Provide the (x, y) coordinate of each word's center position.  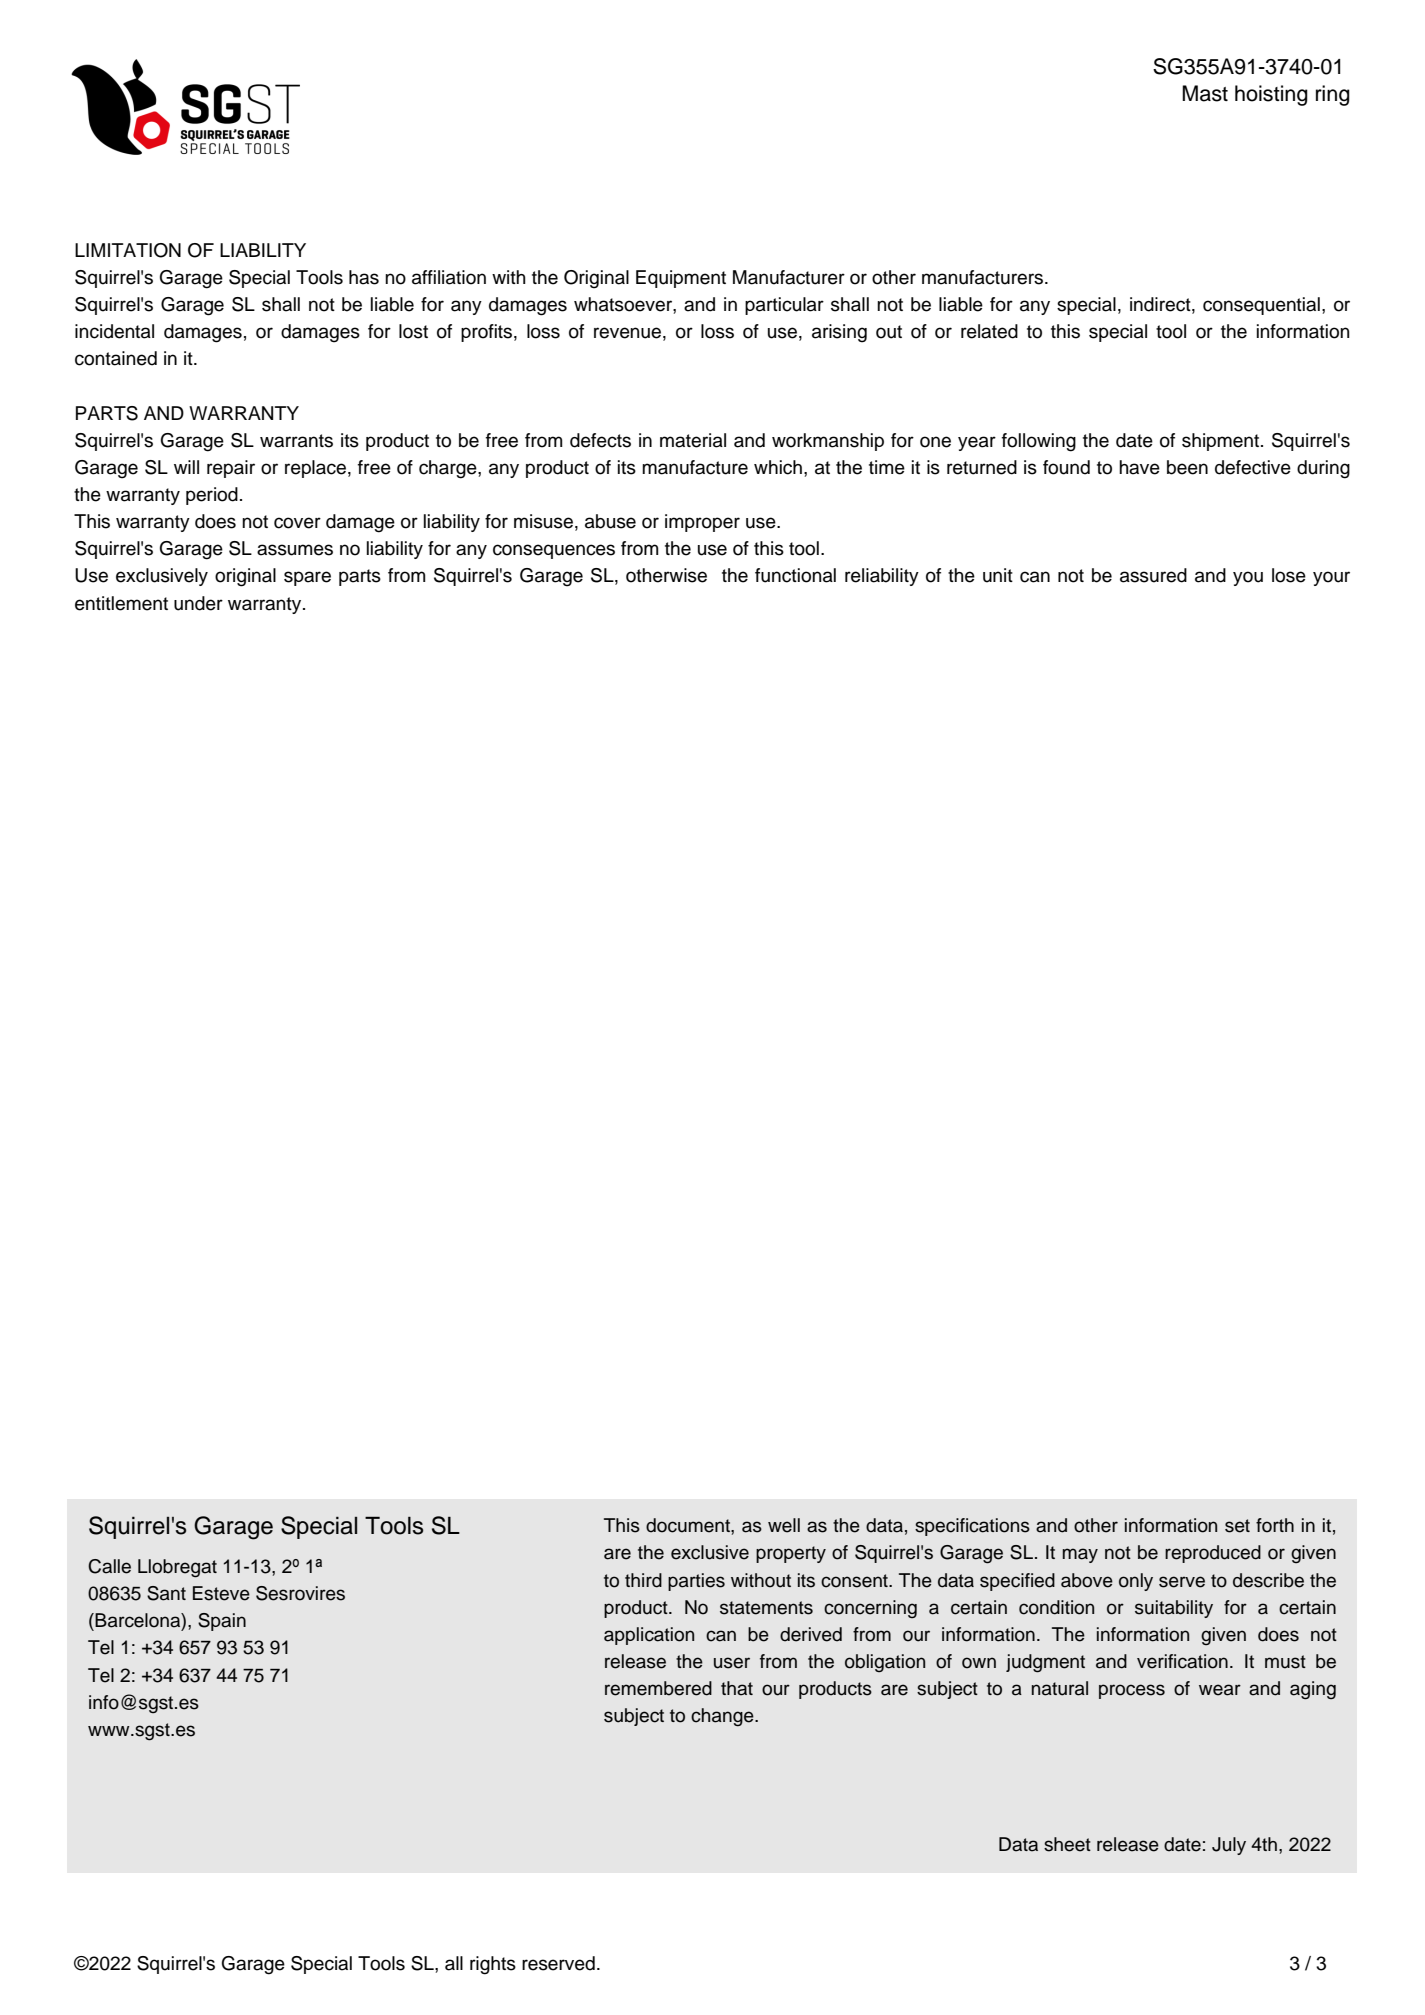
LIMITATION (128, 250)
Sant (166, 1593)
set (1237, 1526)
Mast (1205, 93)
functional (795, 575)
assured (1153, 575)
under (198, 603)
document (689, 1525)
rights (493, 1965)
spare (307, 578)
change (723, 1717)
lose (1289, 575)
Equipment (681, 279)
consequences (554, 551)
